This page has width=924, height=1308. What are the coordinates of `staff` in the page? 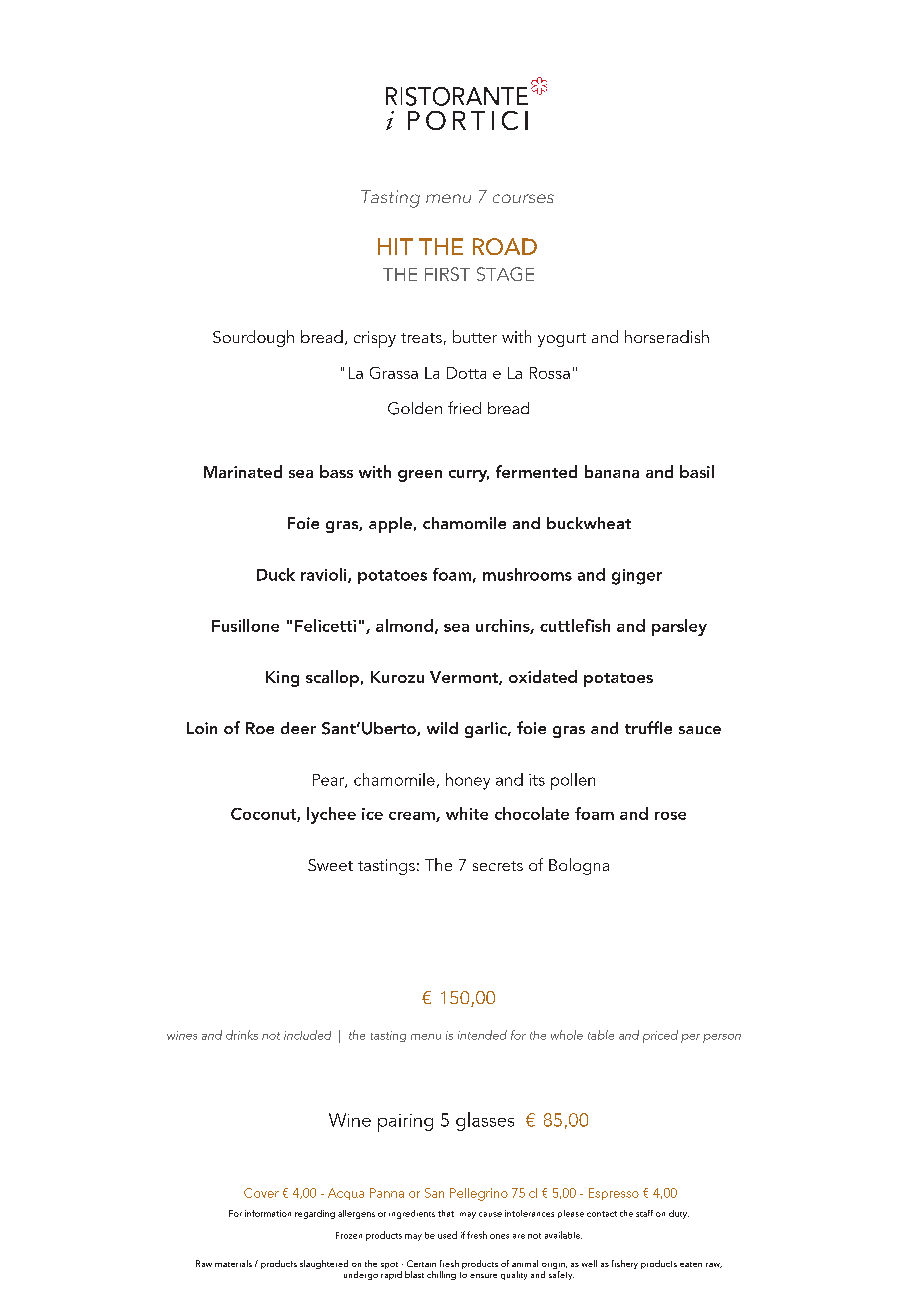 It's located at (644, 1213).
